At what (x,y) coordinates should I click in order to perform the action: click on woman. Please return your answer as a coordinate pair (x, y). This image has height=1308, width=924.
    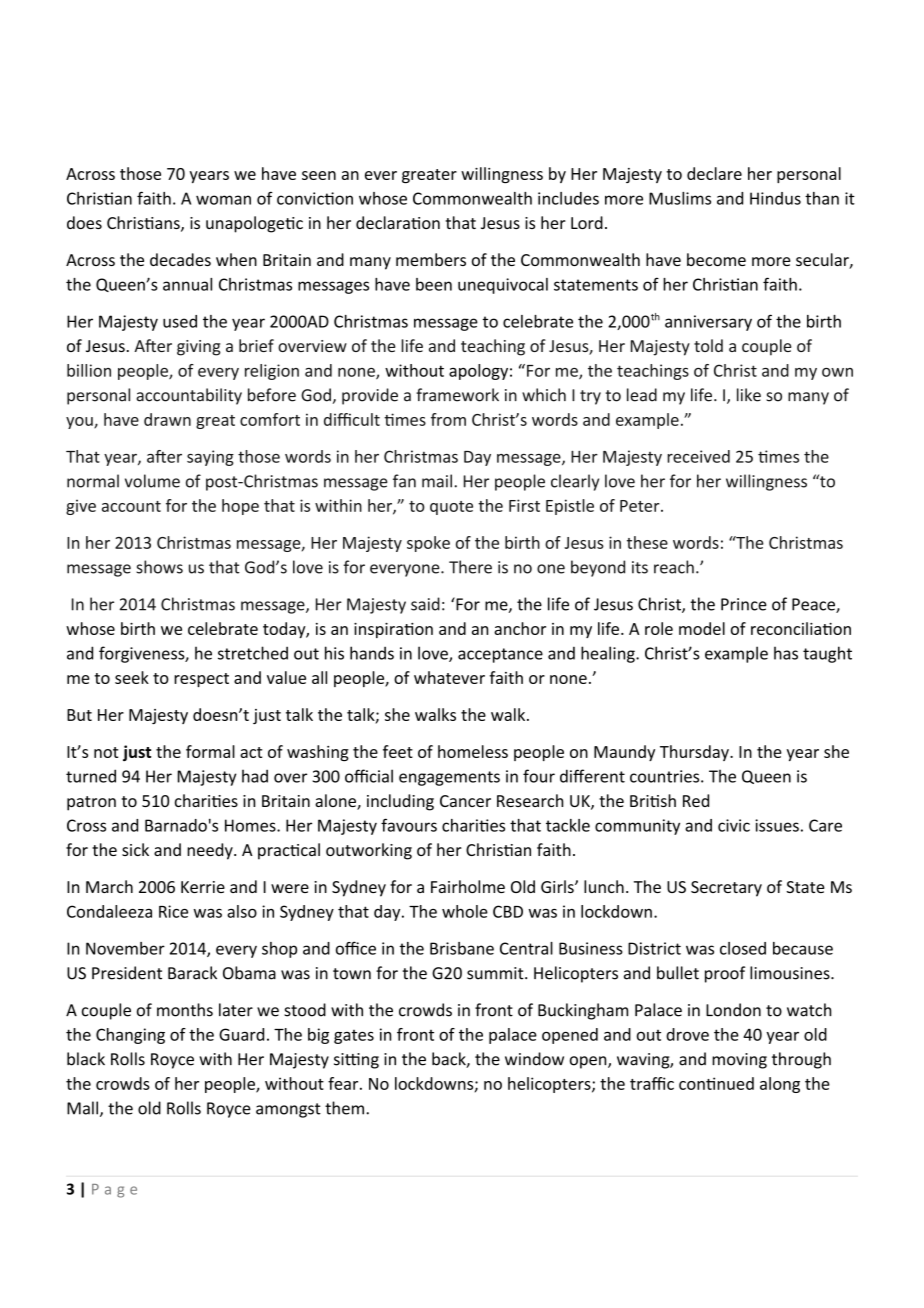
    Looking at the image, I should click on (223, 200).
